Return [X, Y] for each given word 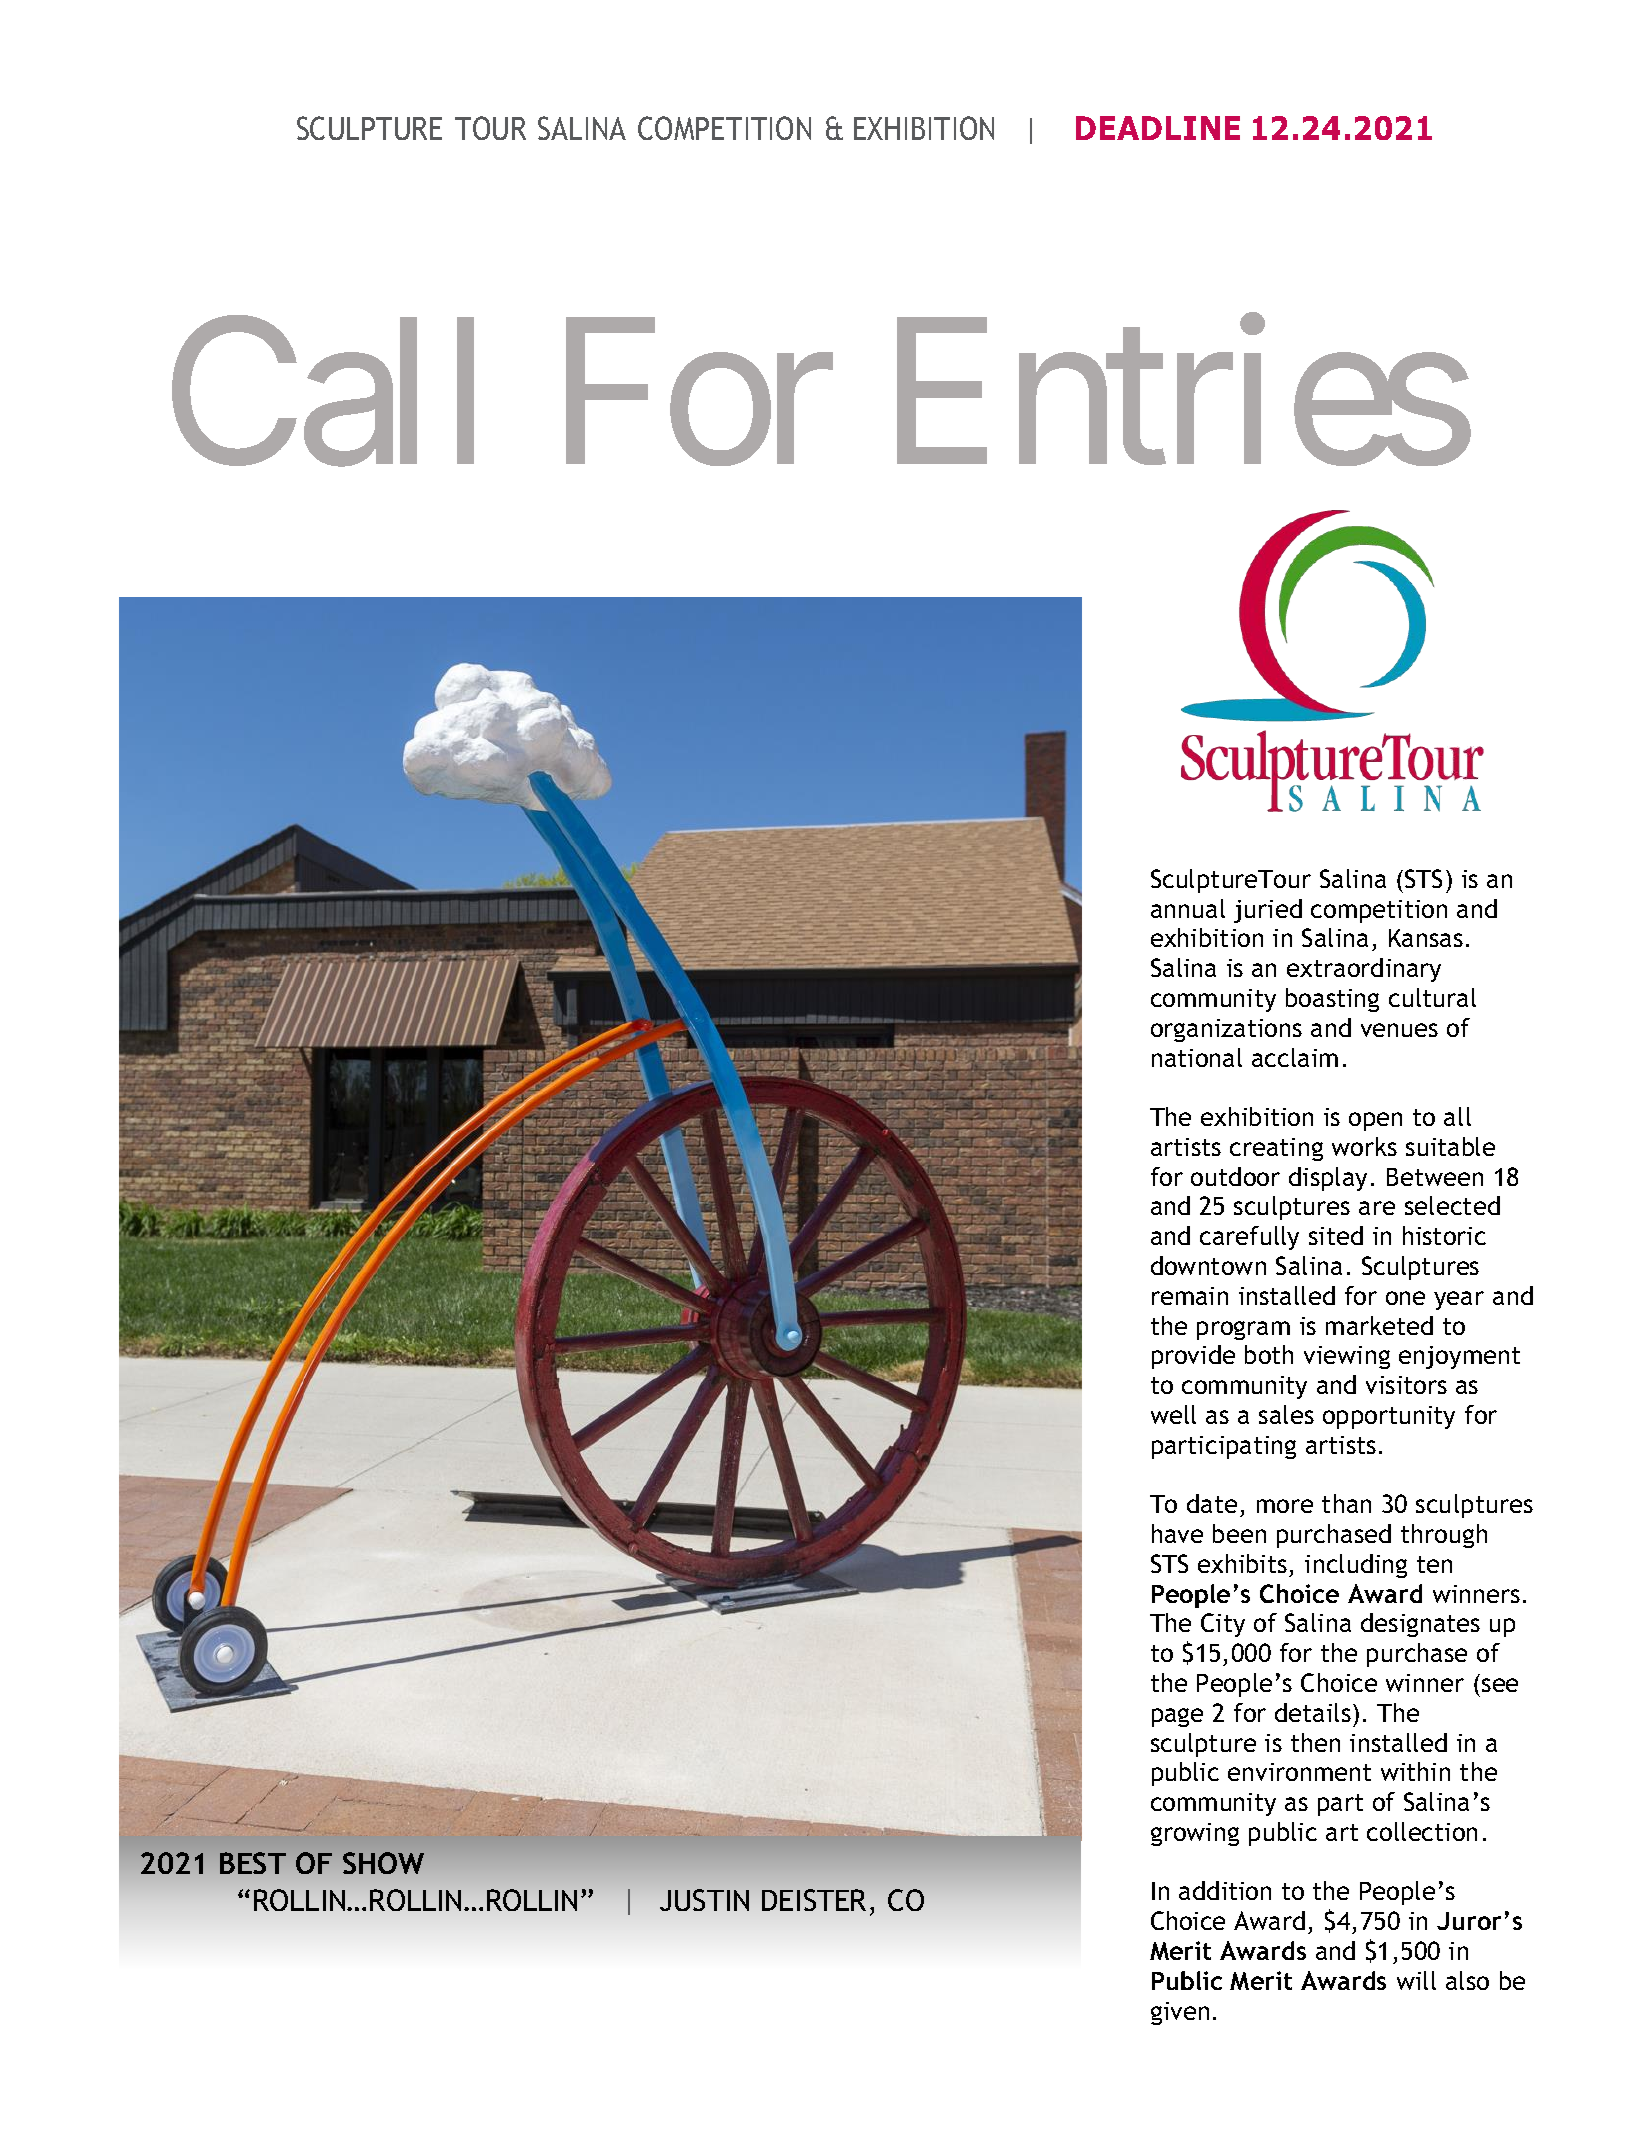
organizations [1226, 1030]
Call [323, 395]
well [1173, 1414]
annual [1188, 908]
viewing [1347, 1357]
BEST [253, 1863]
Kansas [1426, 938]
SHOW [383, 1863]
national [1197, 1057]
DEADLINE [1158, 128]
